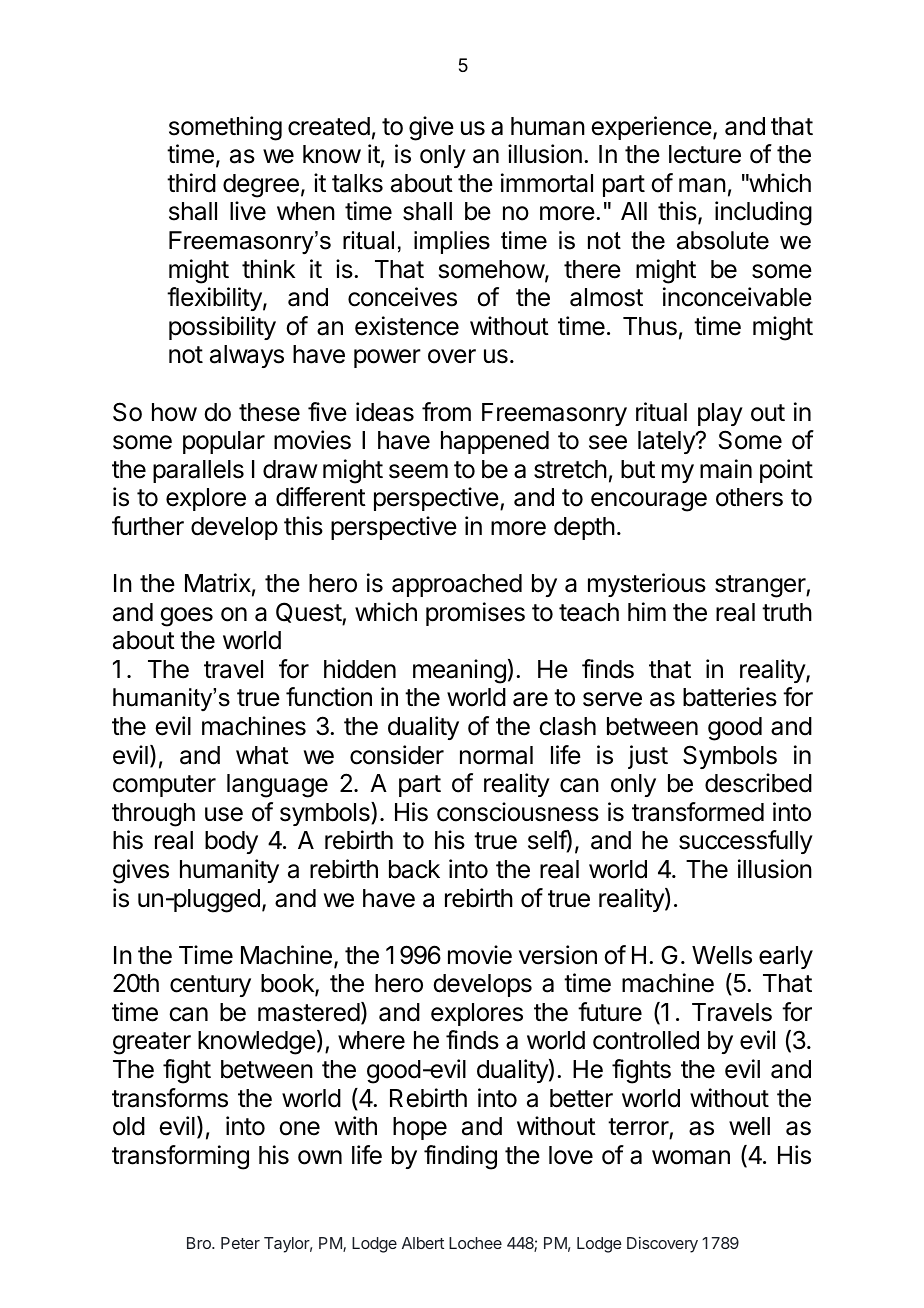 The width and height of the screenshot is (924, 1308). I want to click on batteries, so click(730, 697).
